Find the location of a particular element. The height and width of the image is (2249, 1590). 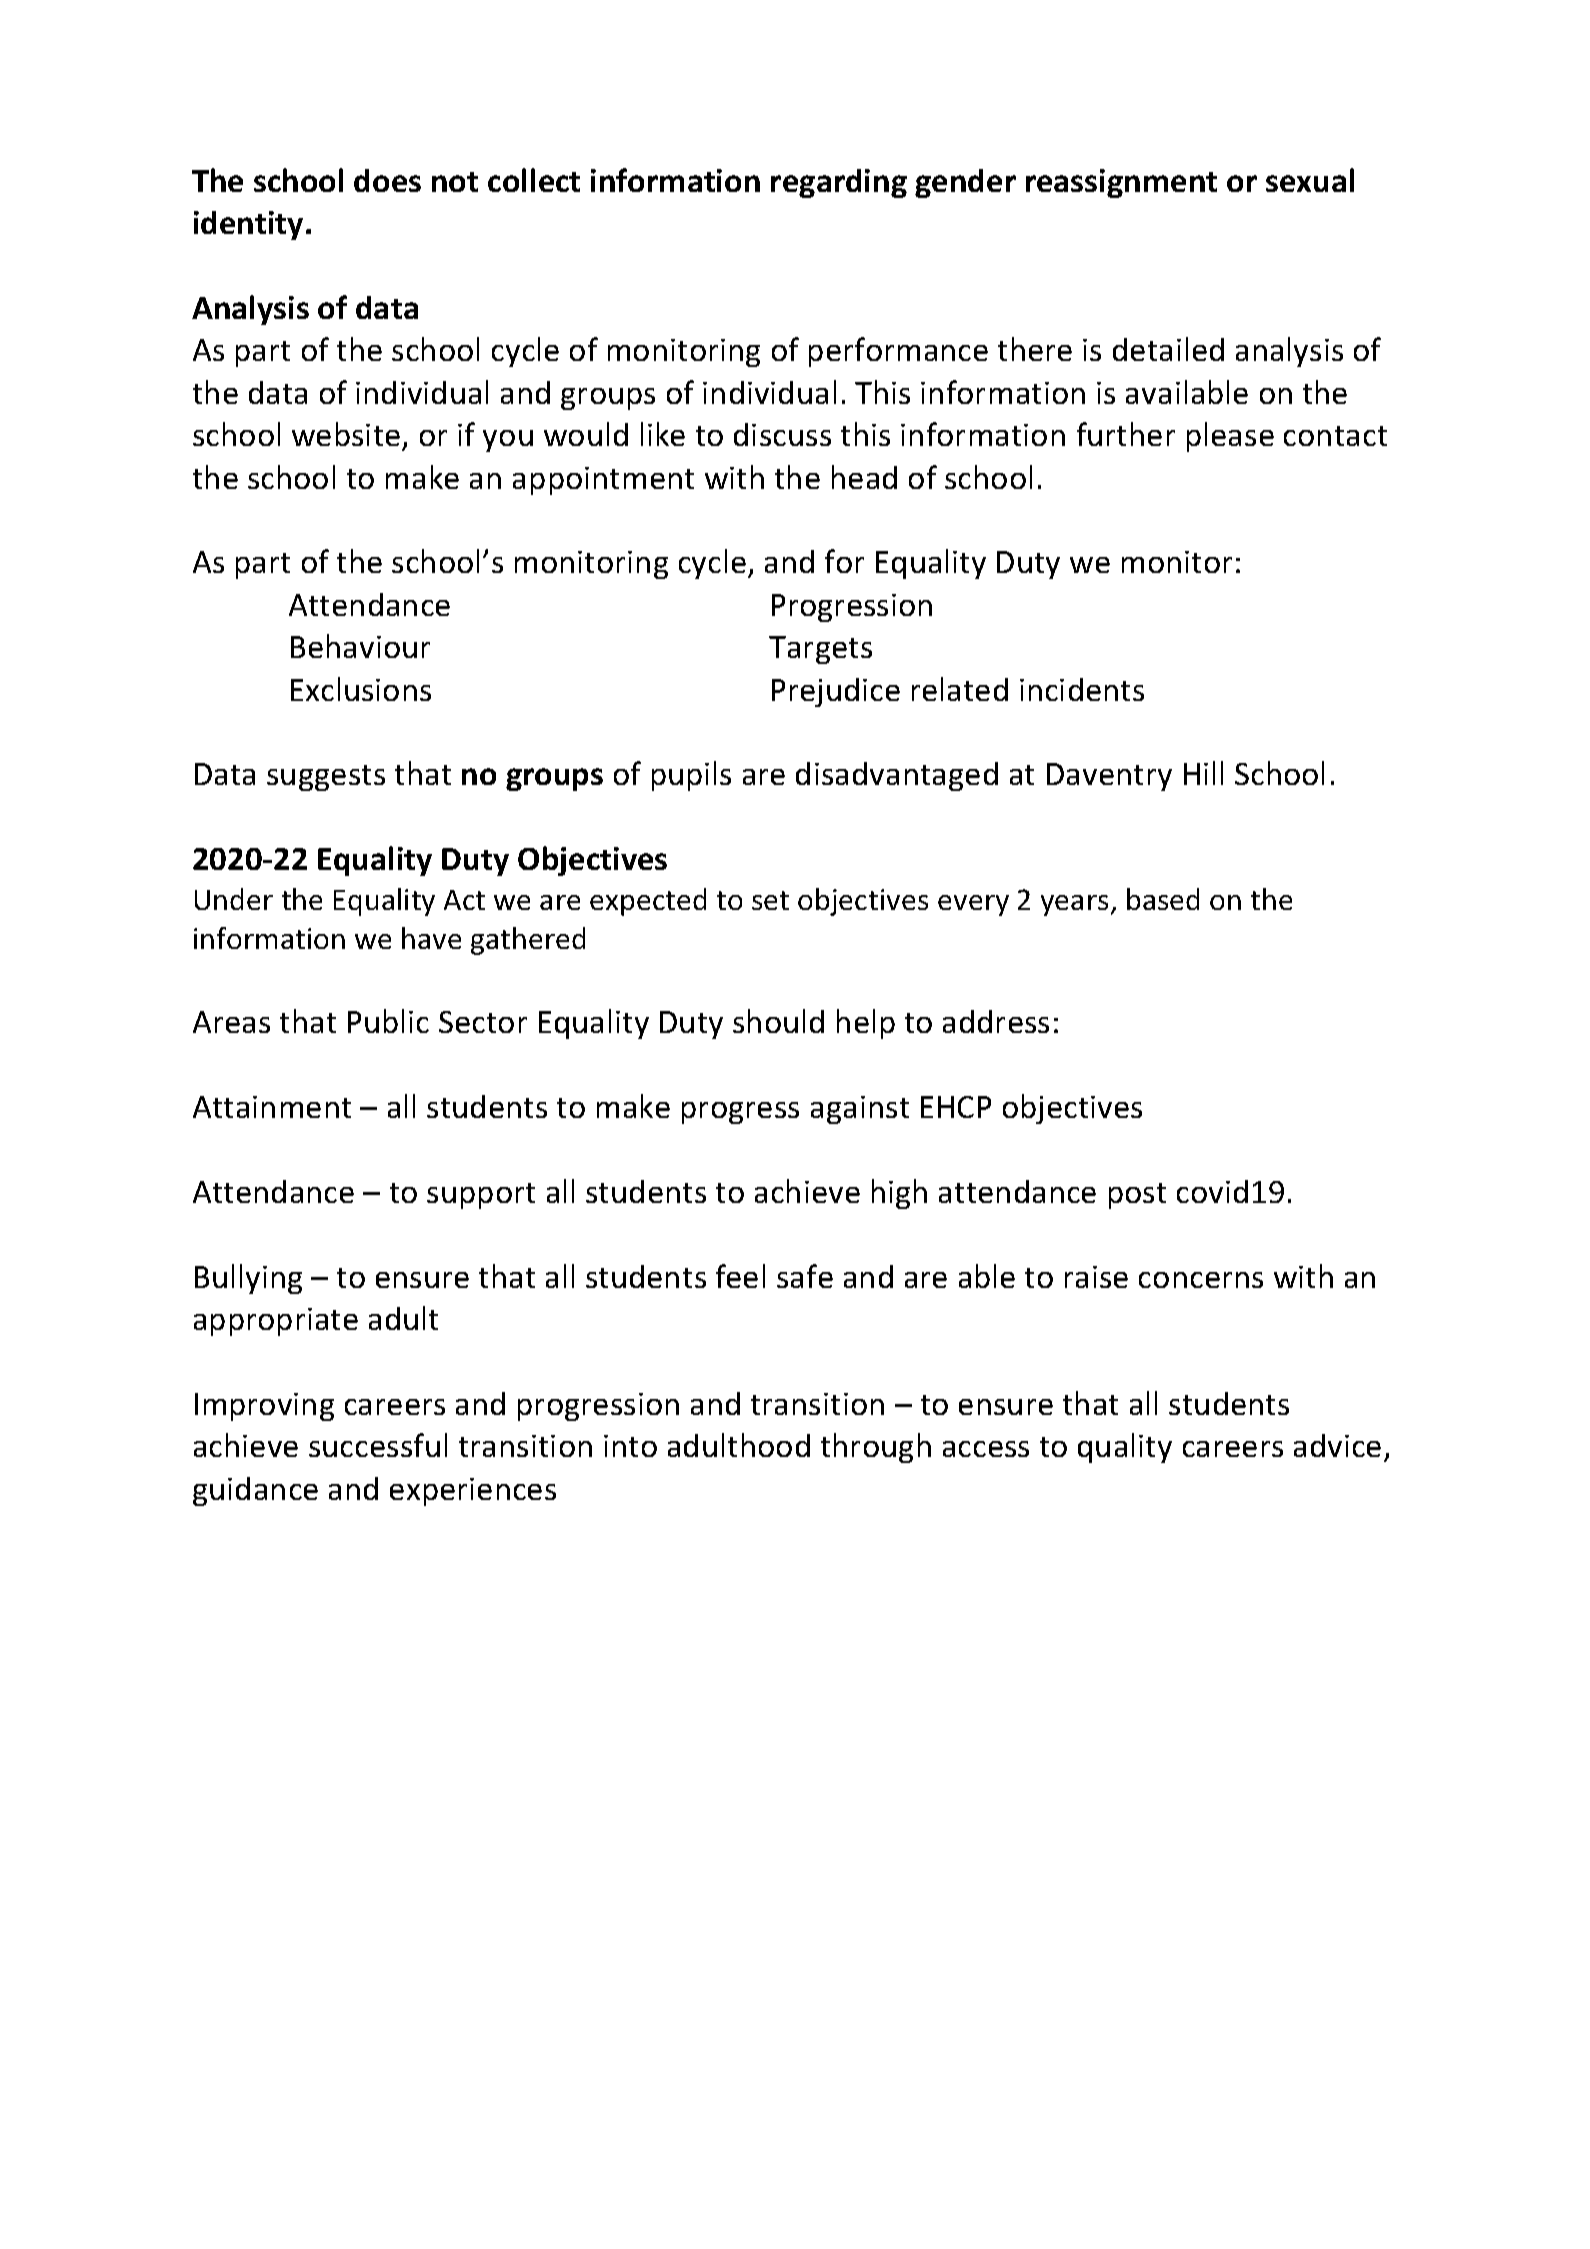

set is located at coordinates (770, 900).
